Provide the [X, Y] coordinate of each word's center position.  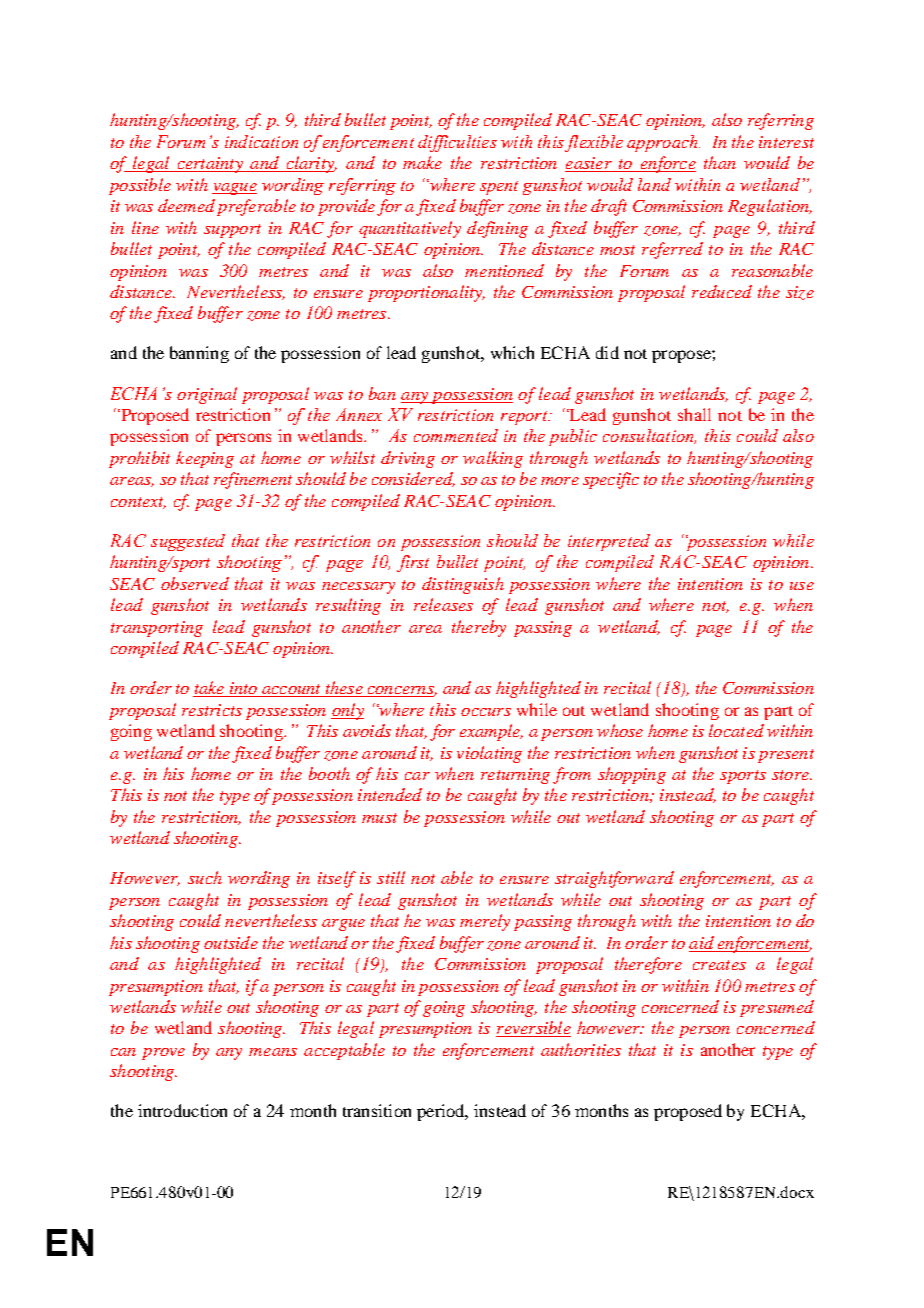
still [391, 877]
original [207, 395]
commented [456, 435]
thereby [479, 628]
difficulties [457, 143]
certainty [210, 165]
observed [195, 583]
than [720, 162]
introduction [182, 1110]
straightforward [614, 879]
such [205, 877]
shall [694, 414]
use [802, 586]
